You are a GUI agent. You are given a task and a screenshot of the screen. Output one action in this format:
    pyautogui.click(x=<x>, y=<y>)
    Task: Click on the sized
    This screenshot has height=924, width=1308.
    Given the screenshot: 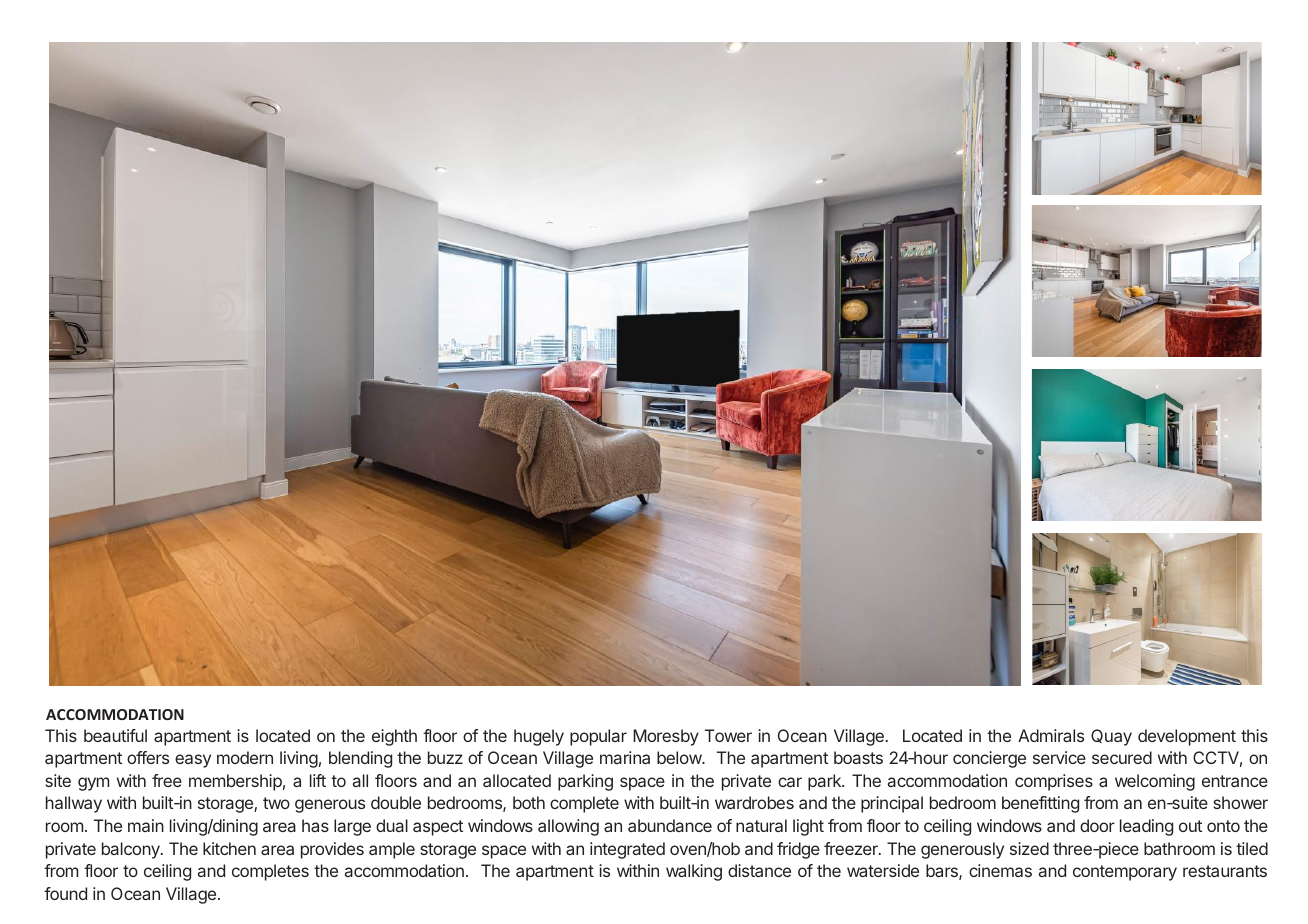 What is the action you would take?
    pyautogui.click(x=1029, y=848)
